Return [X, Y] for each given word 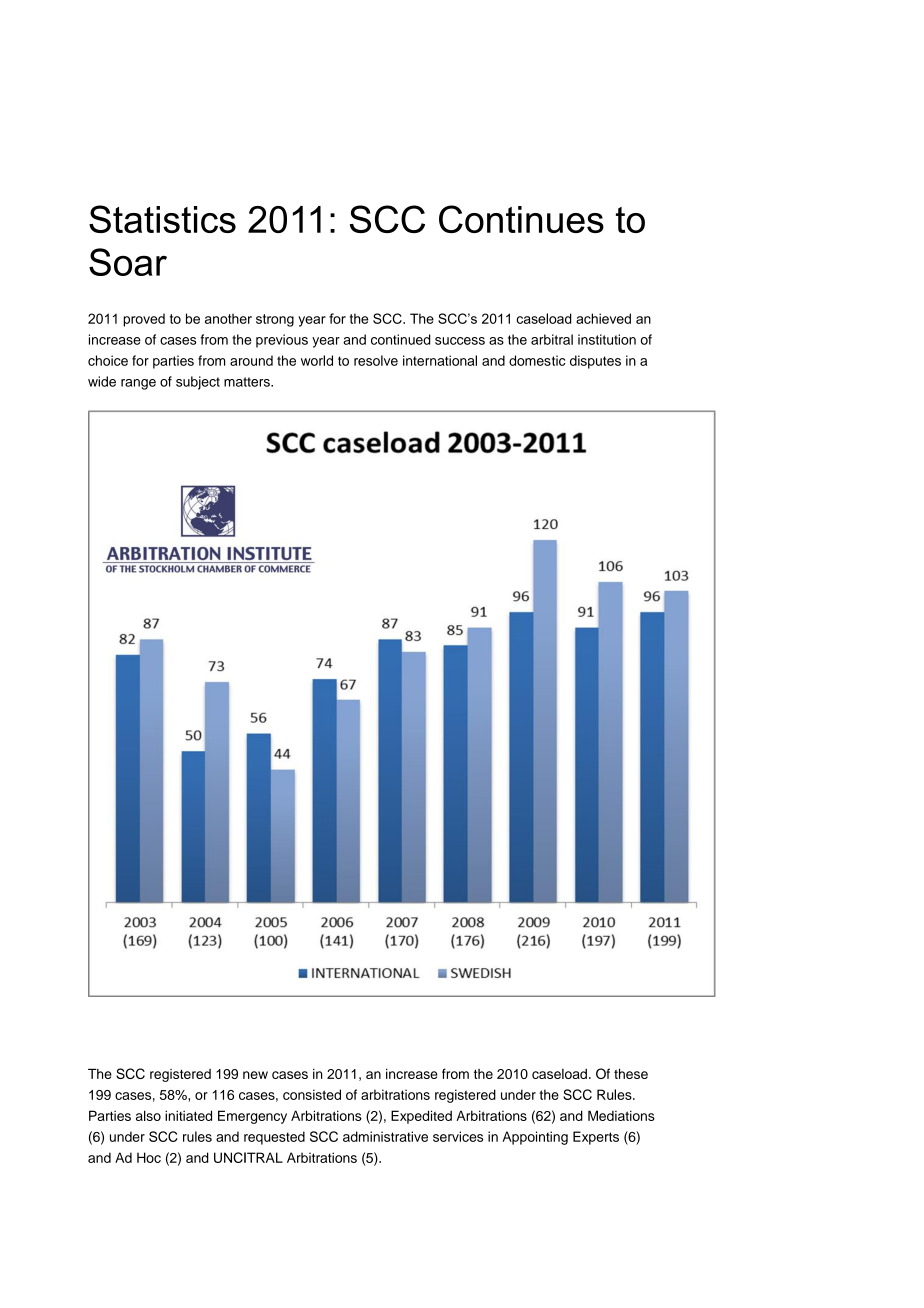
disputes [595, 362]
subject [198, 383]
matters [248, 382]
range [138, 384]
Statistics [162, 219]
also [148, 1115]
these [631, 1073]
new [255, 1075]
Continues [521, 219]
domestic [537, 360]
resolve [376, 360]
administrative [385, 1136]
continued [401, 339]
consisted [312, 1094]
